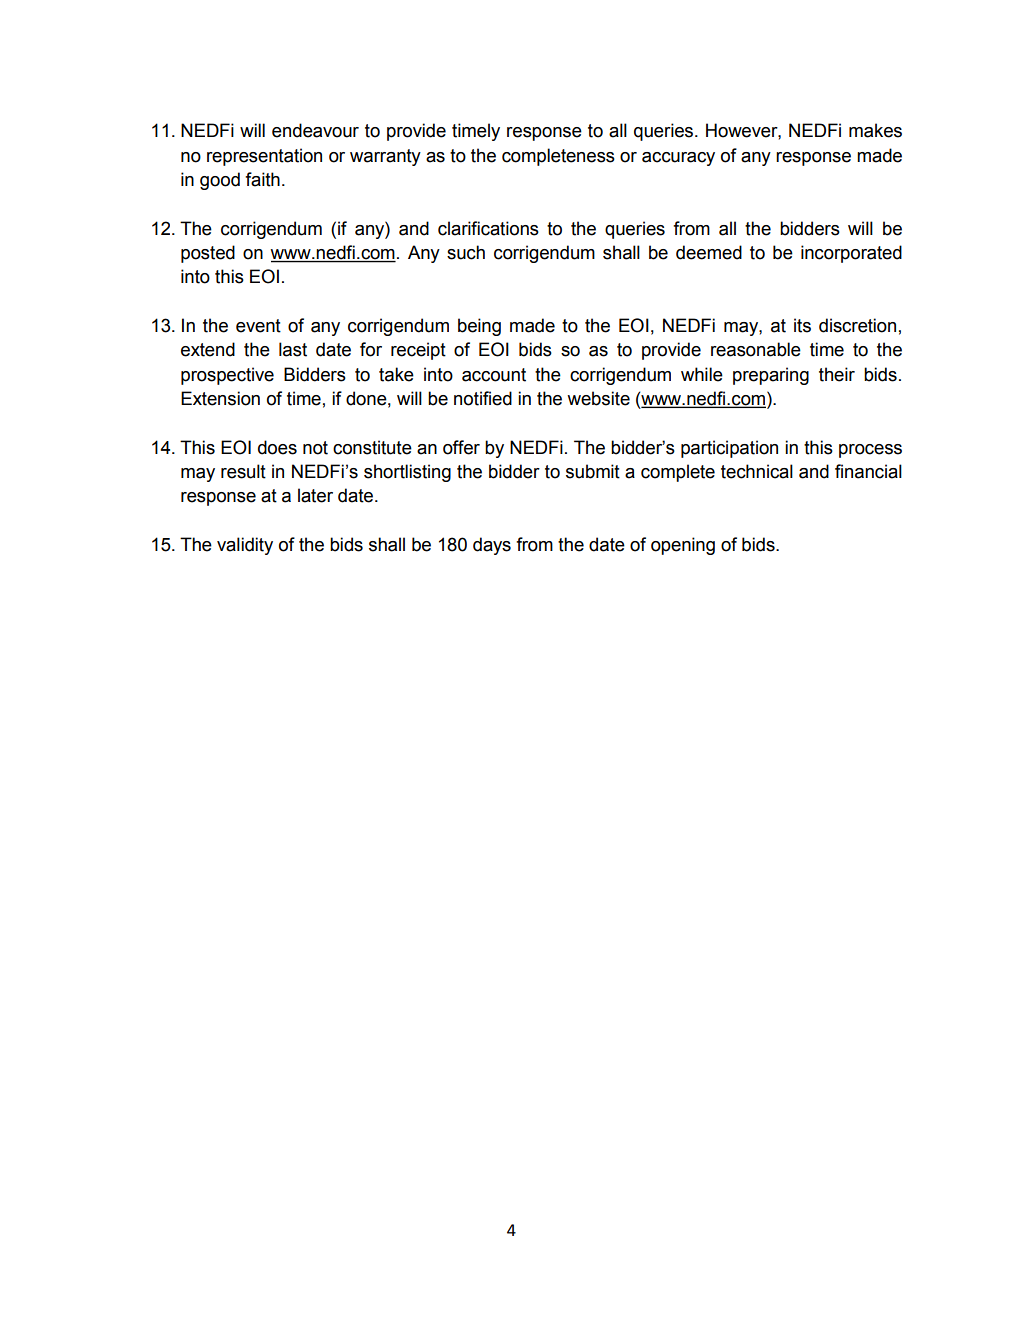 The image size is (1023, 1324). Describe the element at coordinates (293, 349) in the page. I see `last` at that location.
